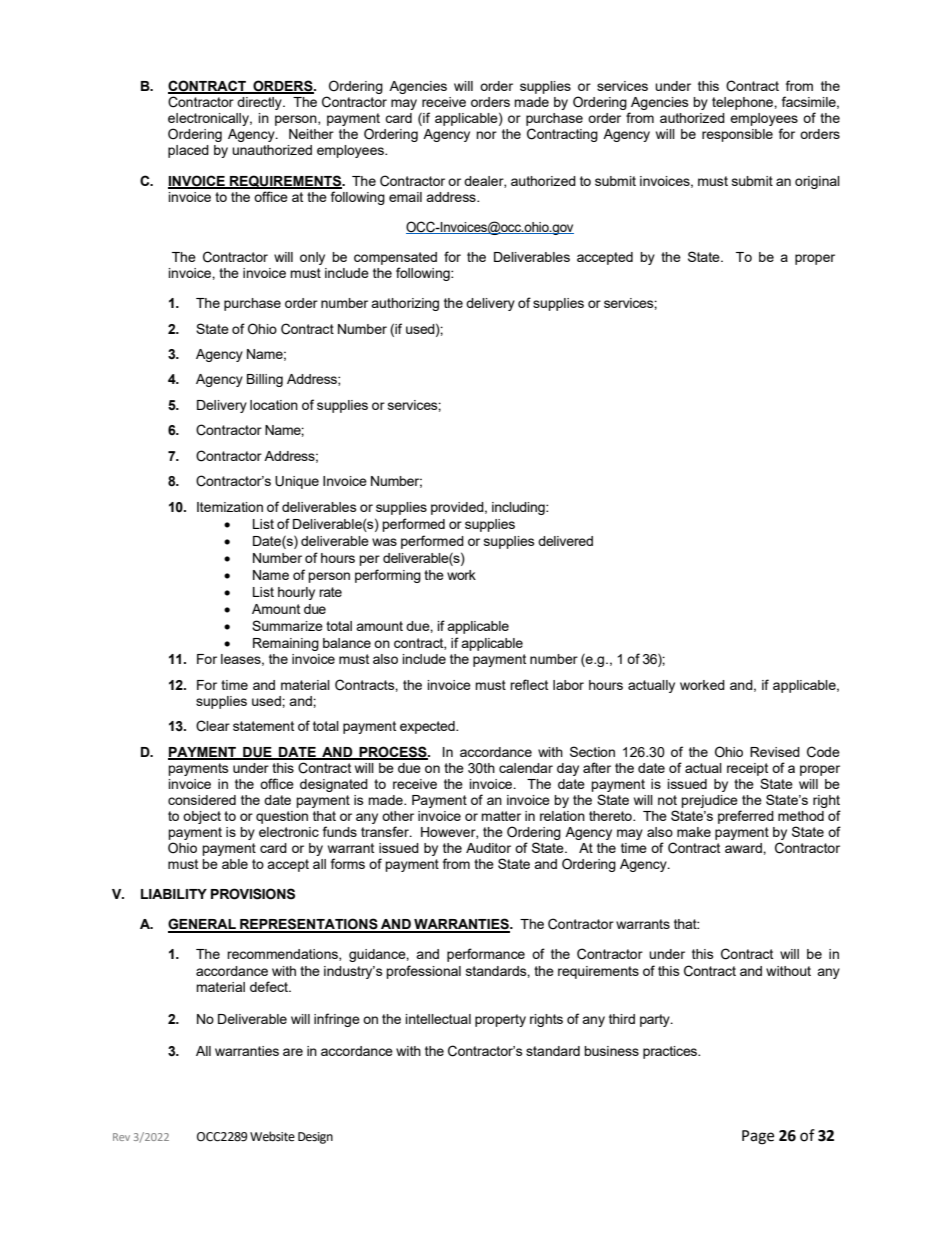  I want to click on including, so click(519, 508).
